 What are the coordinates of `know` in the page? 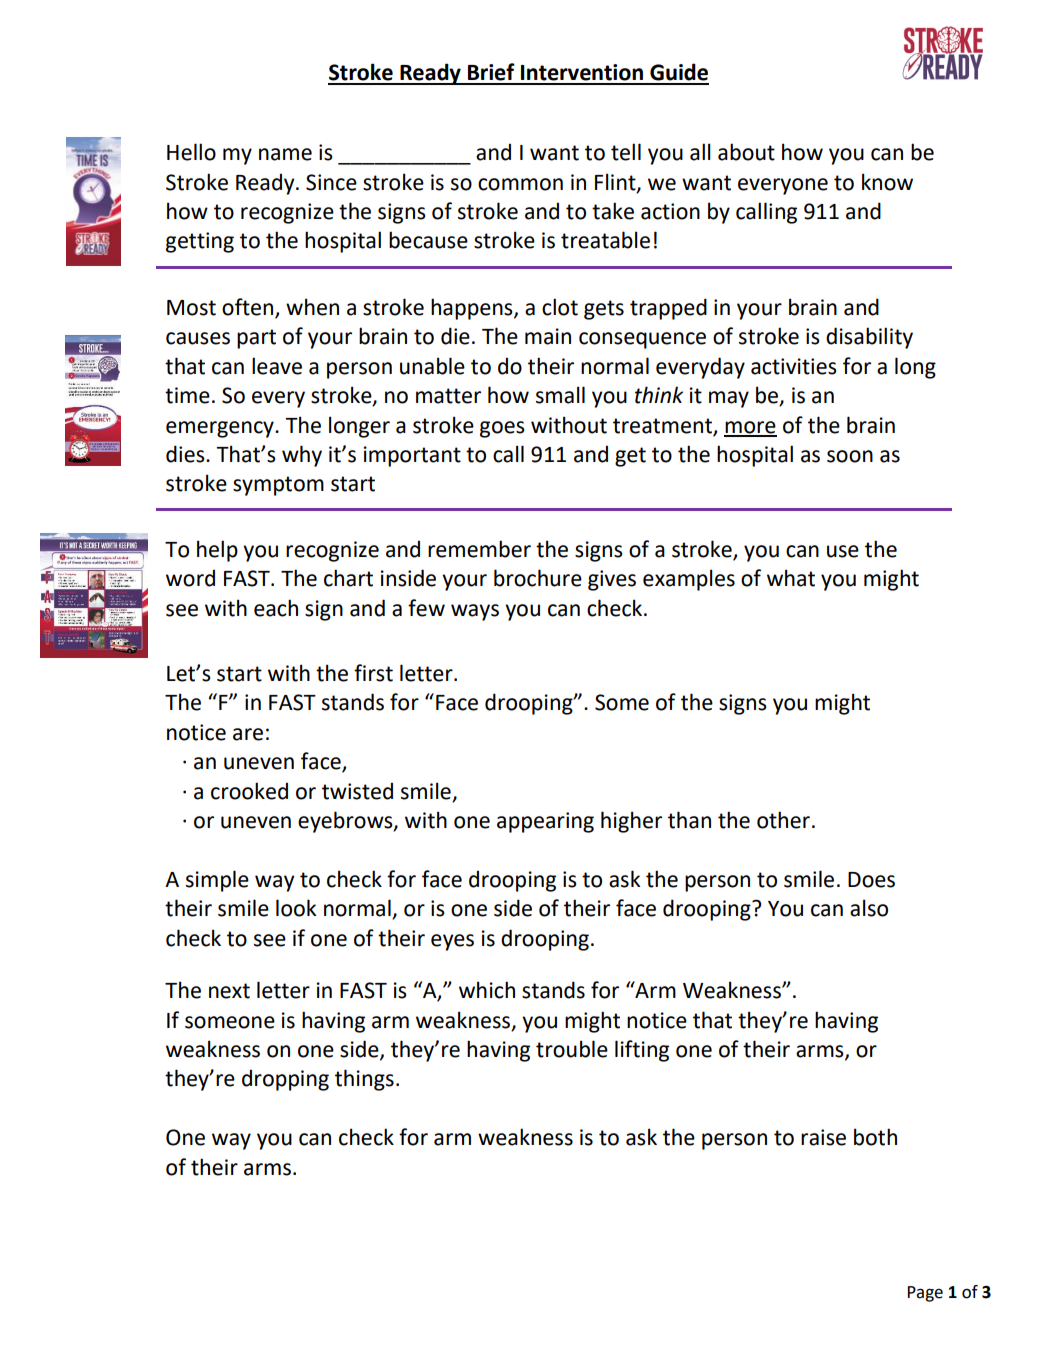 It's located at (887, 182).
